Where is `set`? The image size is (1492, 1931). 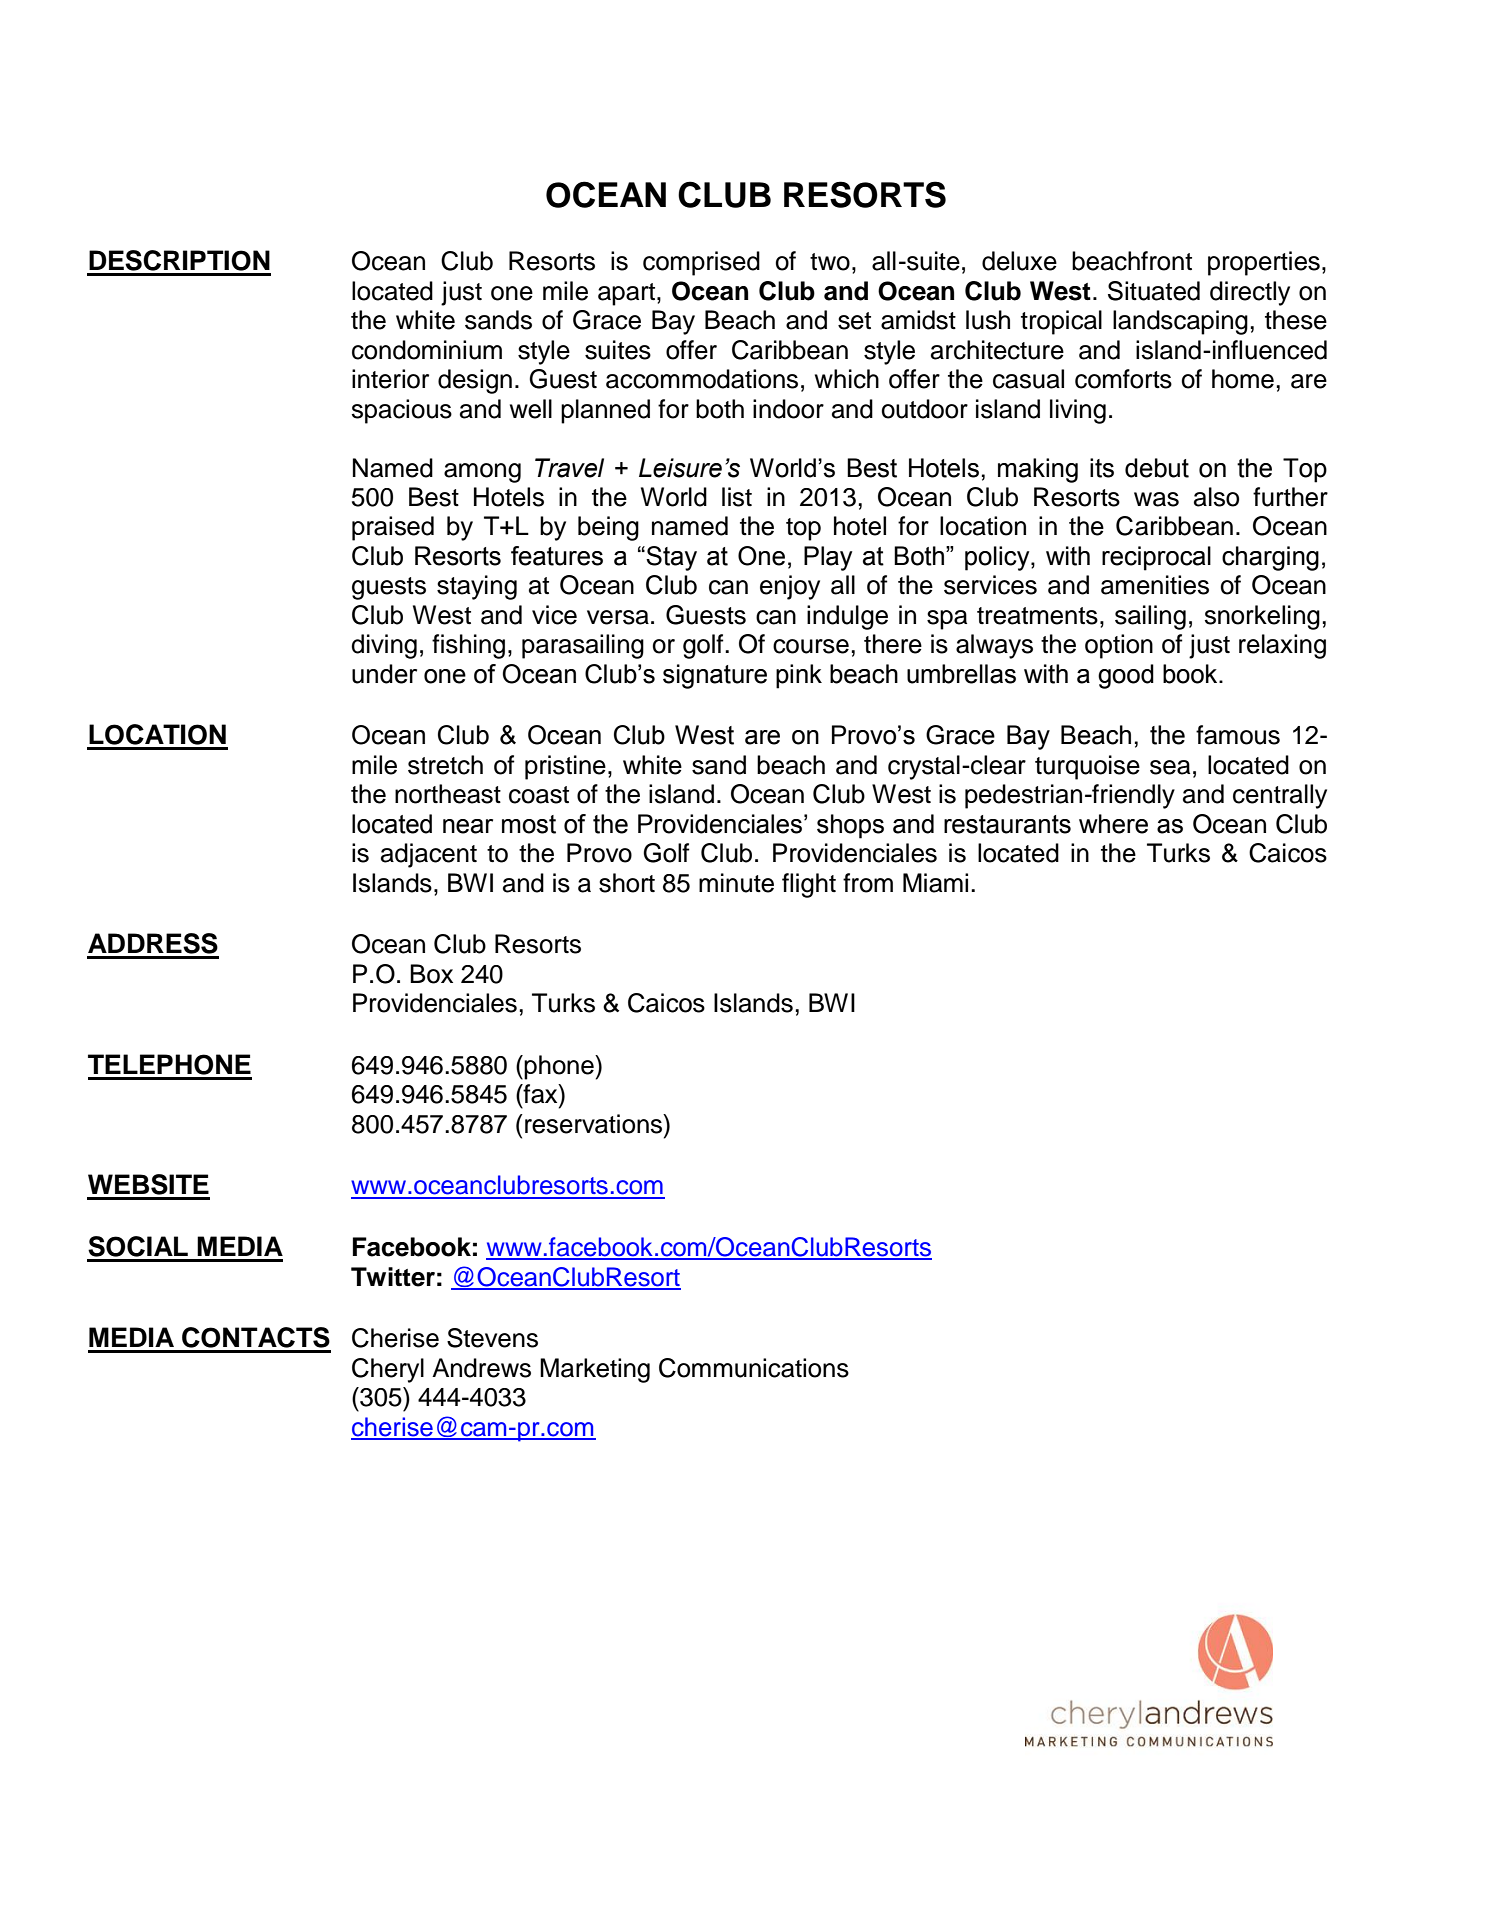
set is located at coordinates (854, 321).
